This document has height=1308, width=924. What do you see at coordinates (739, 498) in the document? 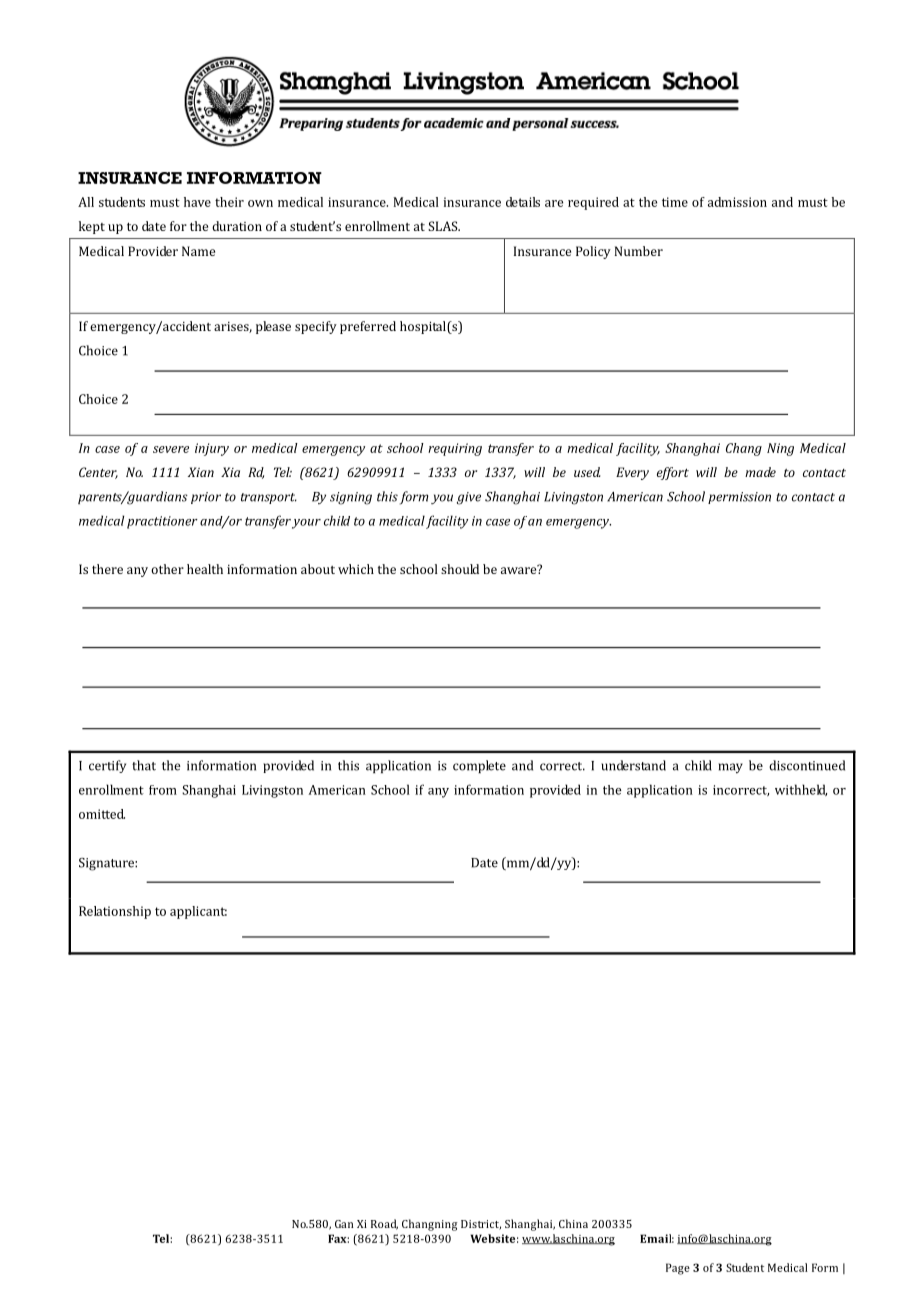
I see `permission` at bounding box center [739, 498].
